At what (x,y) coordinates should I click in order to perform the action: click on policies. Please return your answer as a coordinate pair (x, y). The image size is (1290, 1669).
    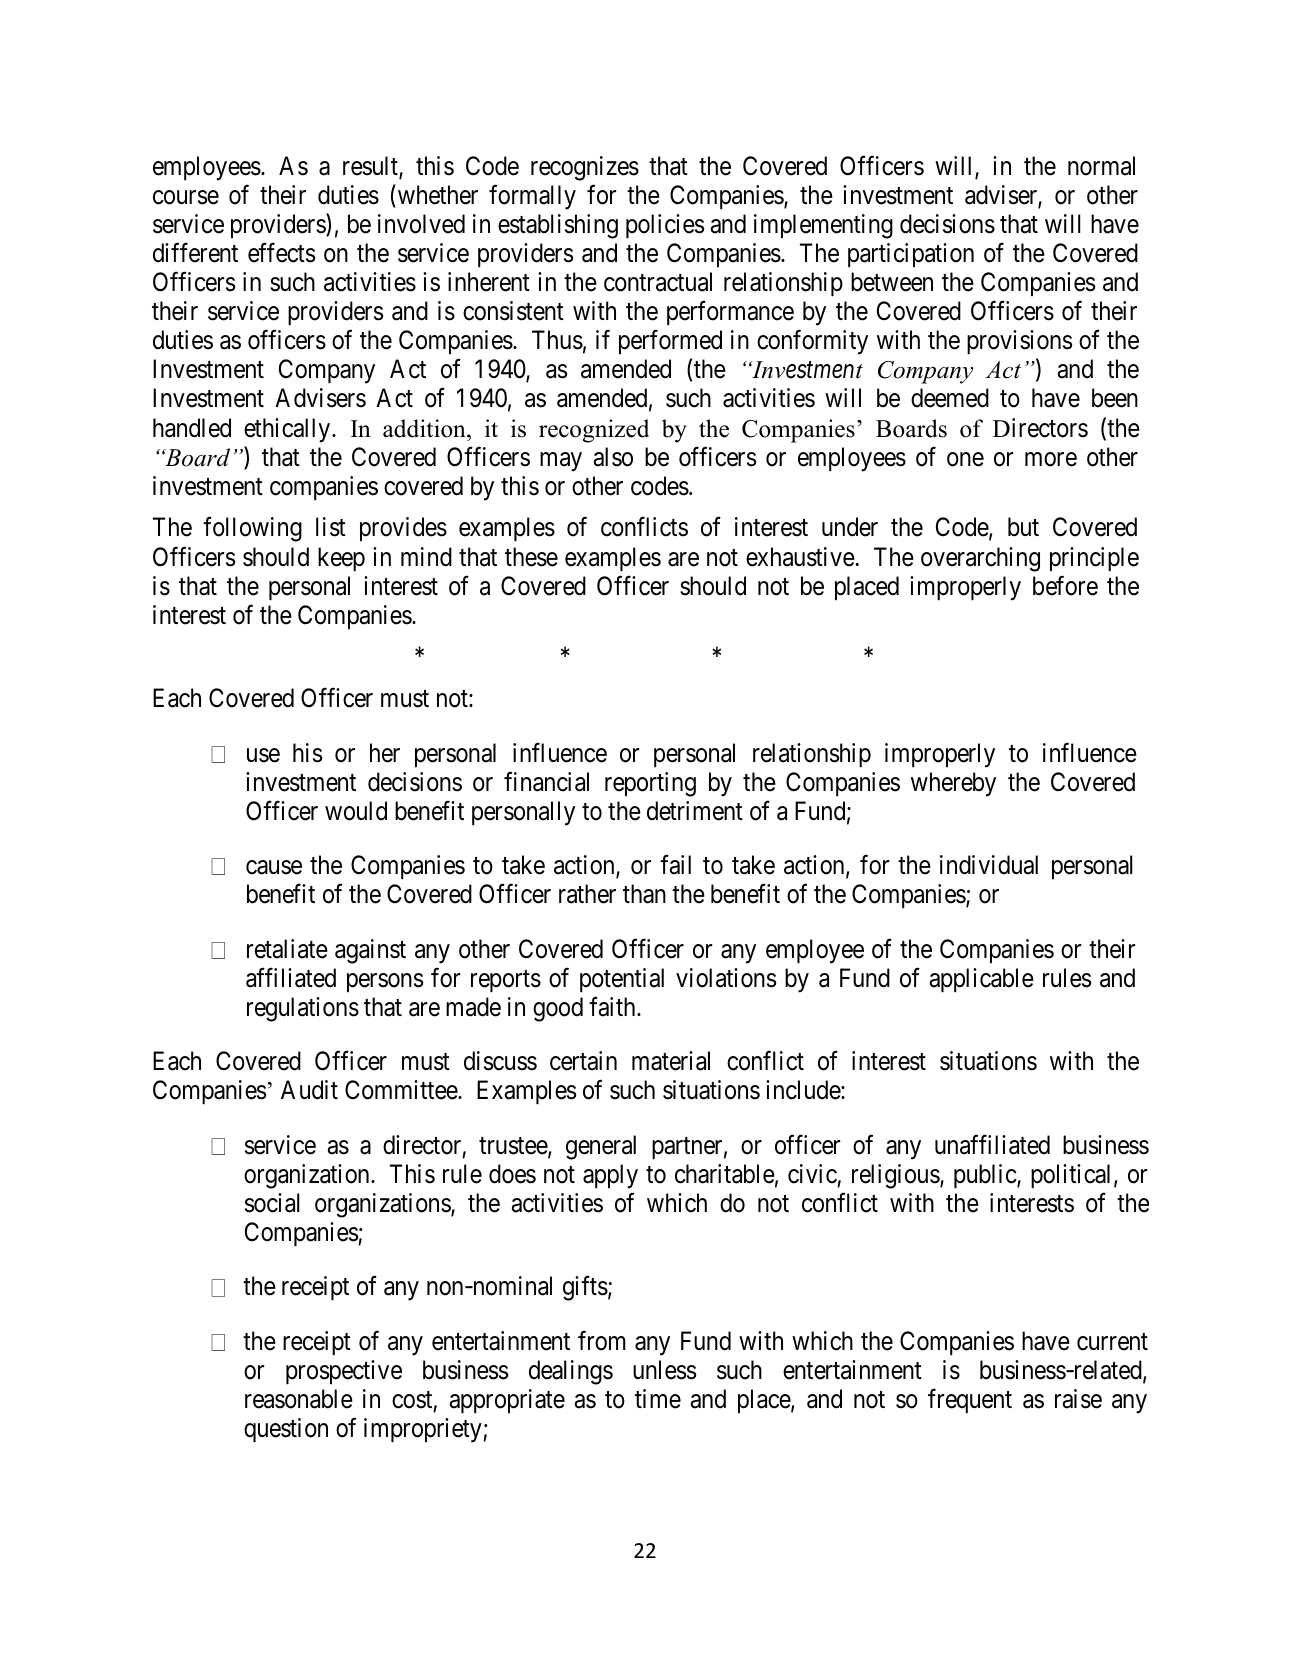
    Looking at the image, I should click on (665, 226).
